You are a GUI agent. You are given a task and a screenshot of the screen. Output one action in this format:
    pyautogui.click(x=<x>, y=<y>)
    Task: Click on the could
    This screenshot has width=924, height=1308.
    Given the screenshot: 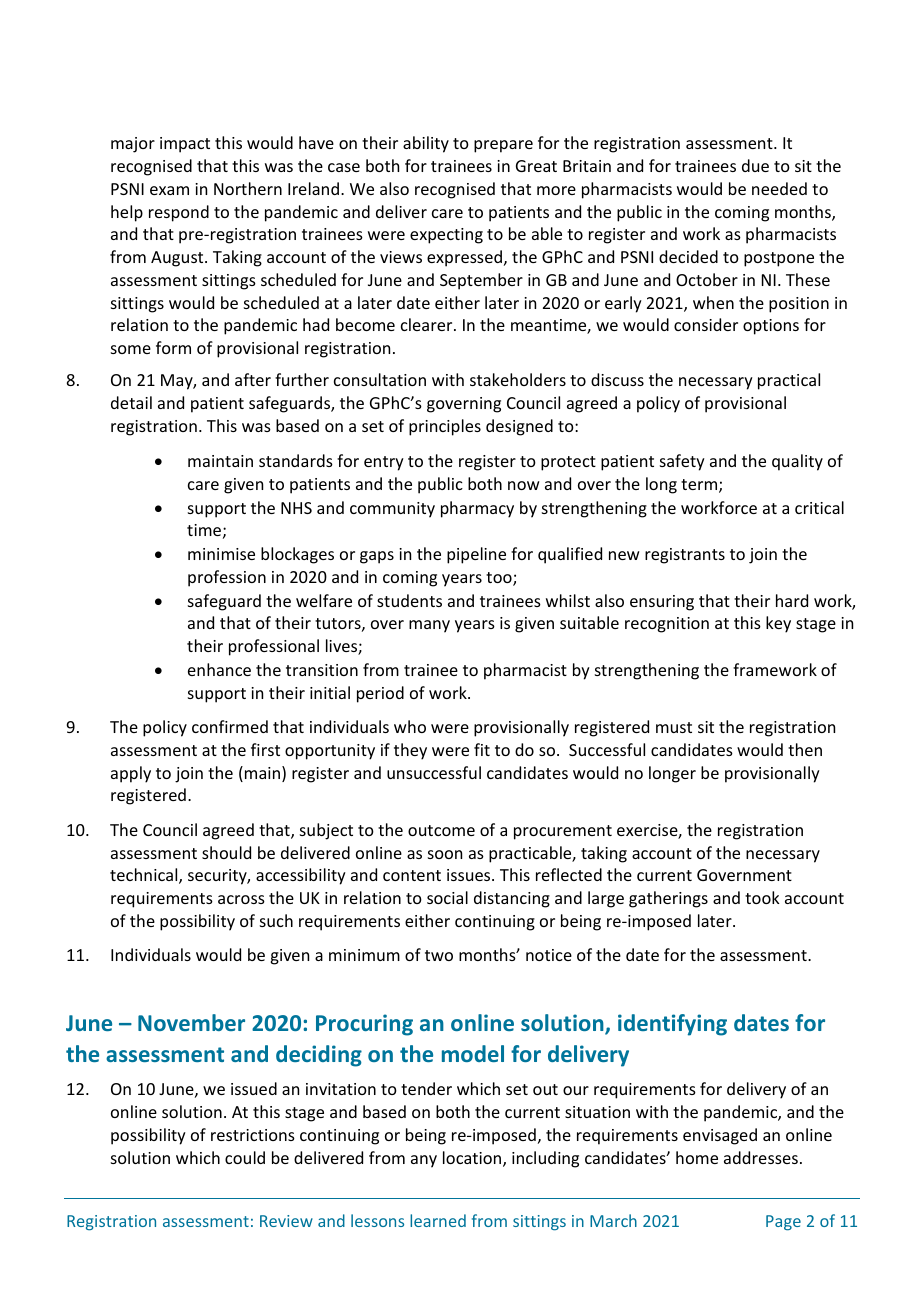 What is the action you would take?
    pyautogui.click(x=245, y=1157)
